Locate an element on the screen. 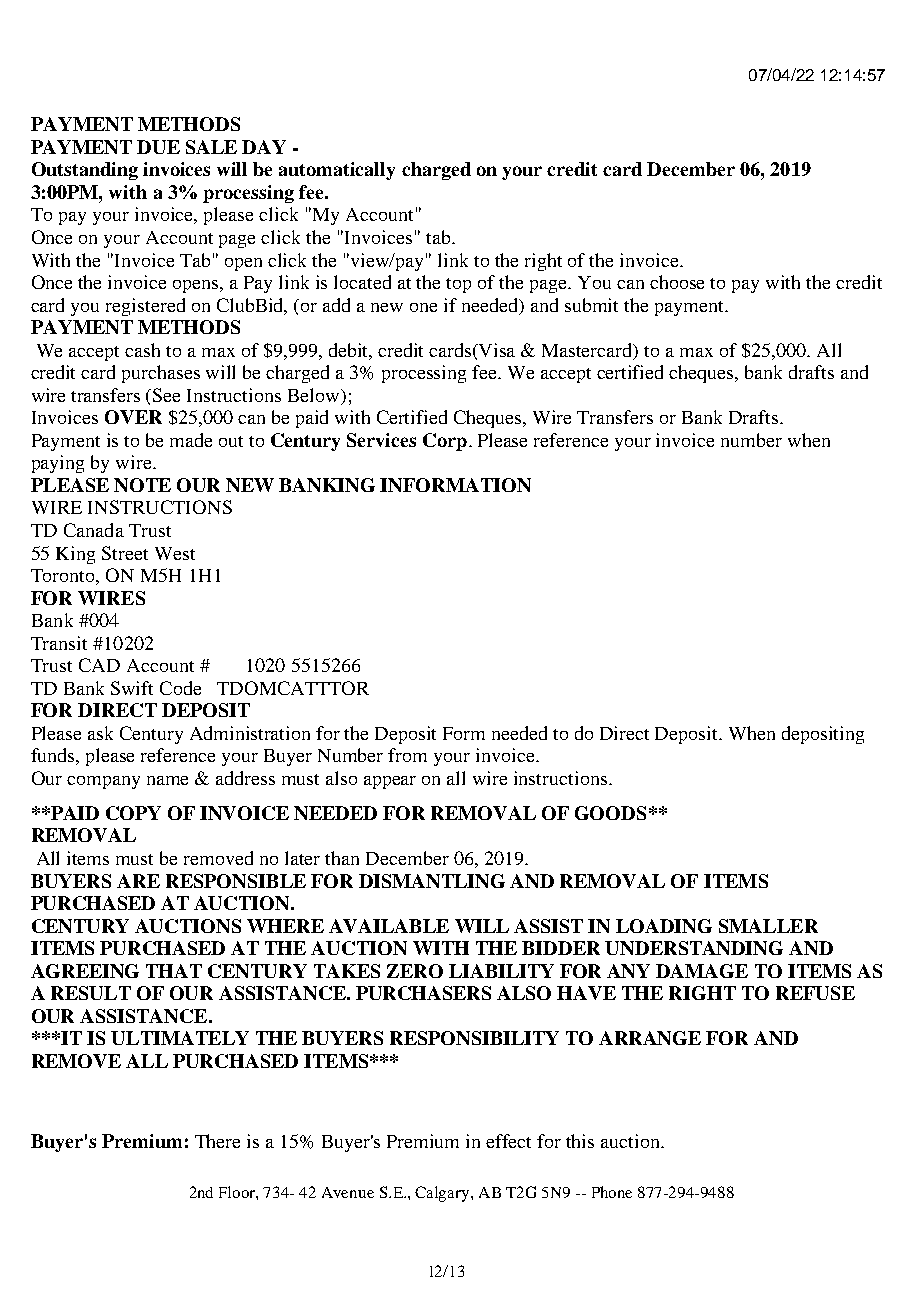 The width and height of the screenshot is (924, 1308). Calgary is located at coordinates (443, 1194).
